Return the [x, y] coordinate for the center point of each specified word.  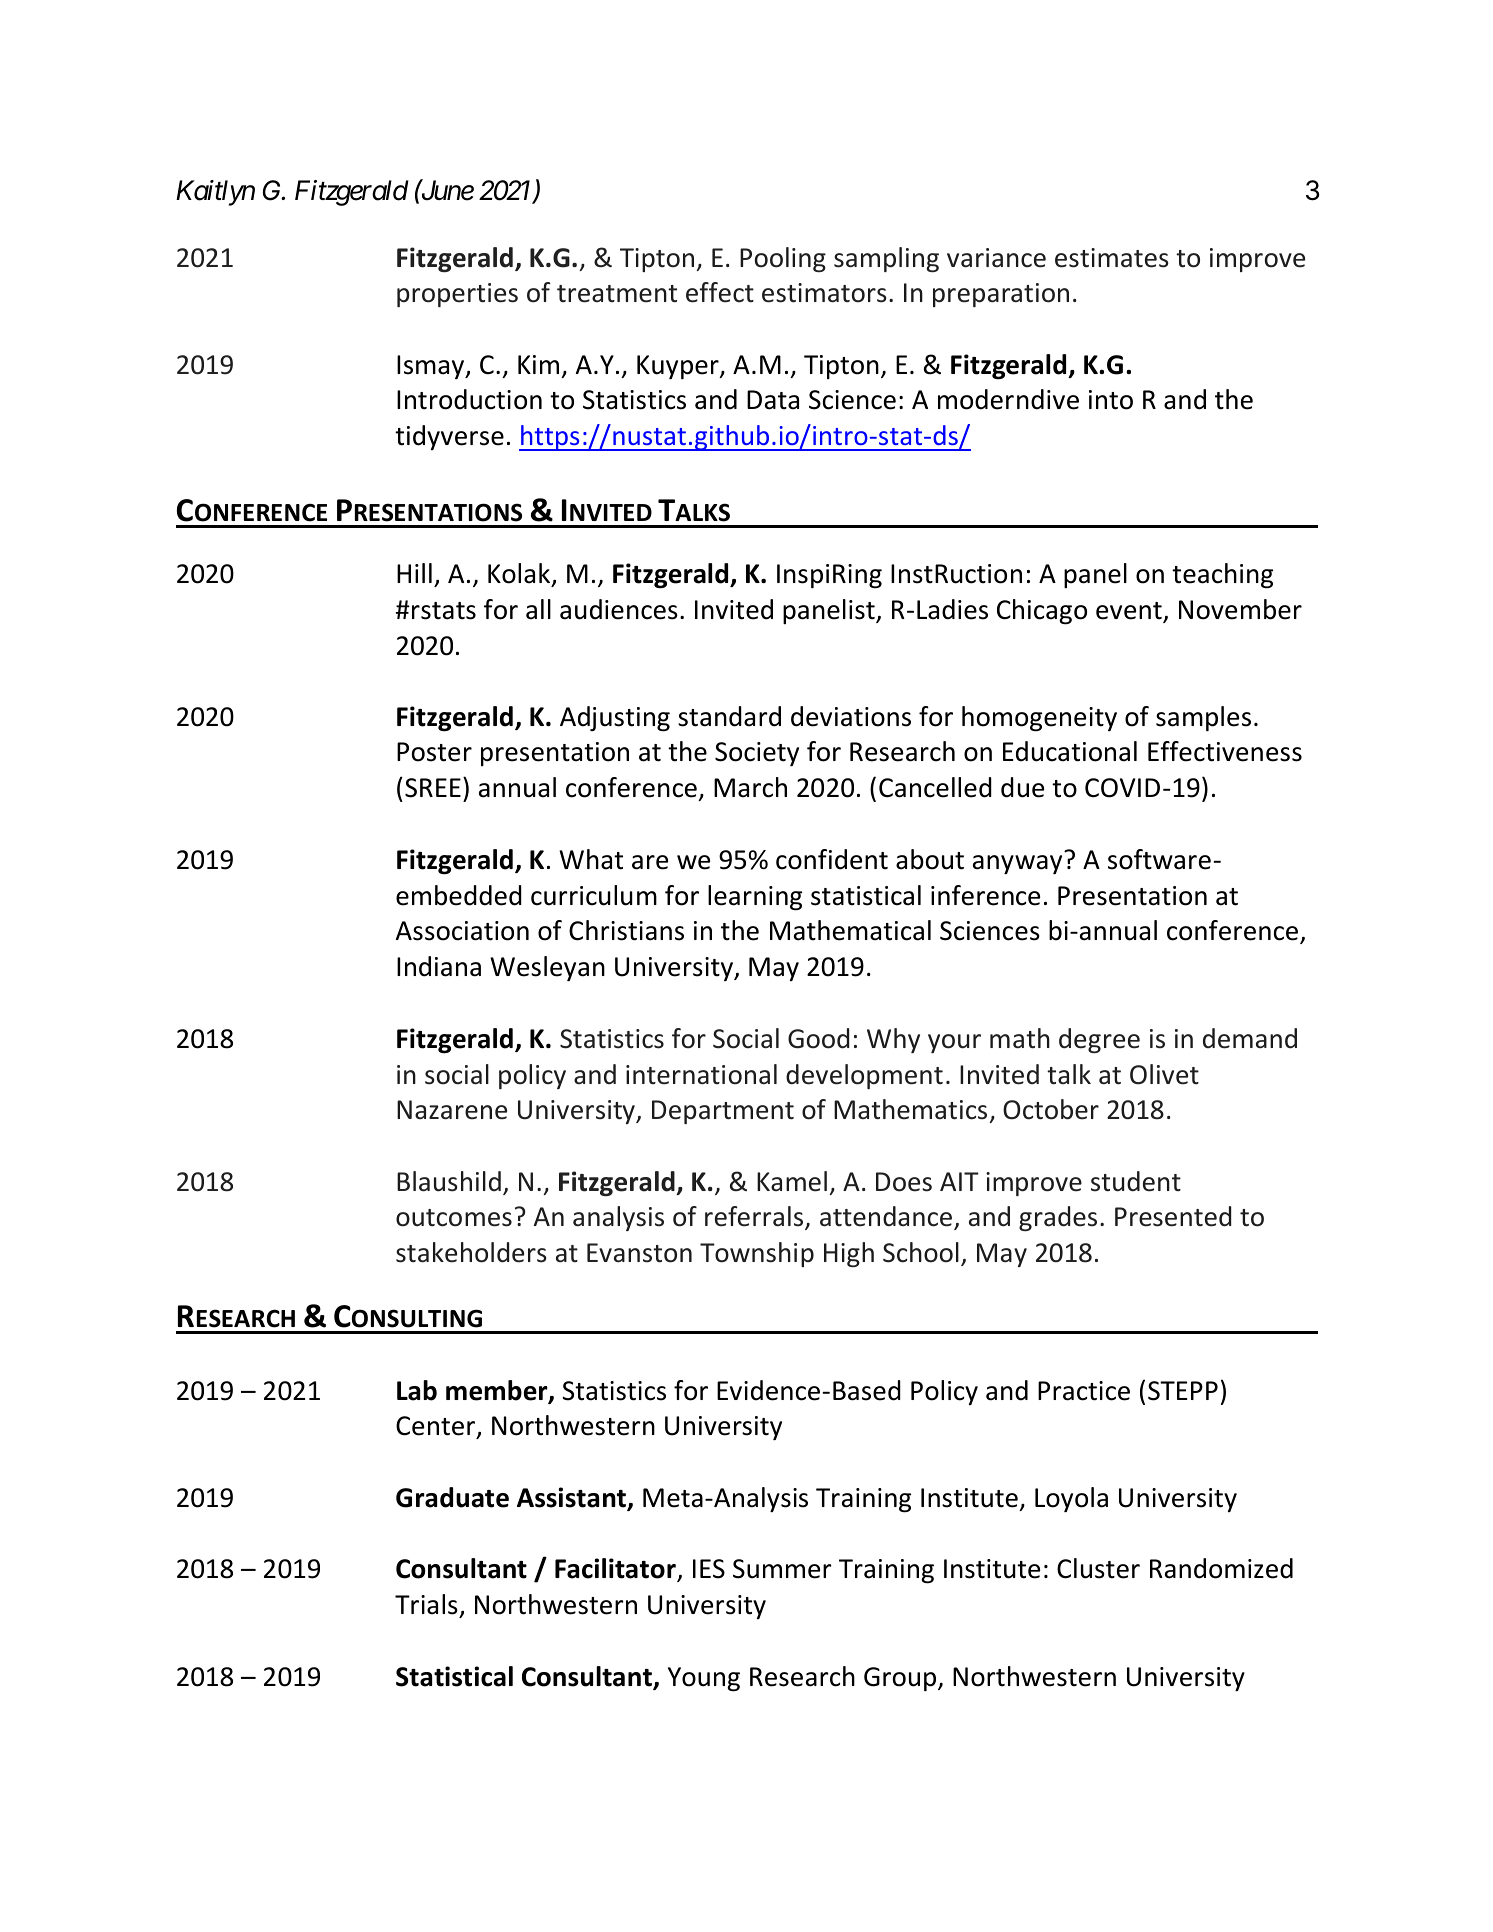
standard [729, 716]
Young [704, 1679]
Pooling [783, 259]
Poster [434, 752]
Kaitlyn [215, 193]
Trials [426, 1604]
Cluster [1098, 1568]
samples [1203, 718]
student [1136, 1181]
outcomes [454, 1218]
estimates [1112, 258]
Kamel [792, 1181]
